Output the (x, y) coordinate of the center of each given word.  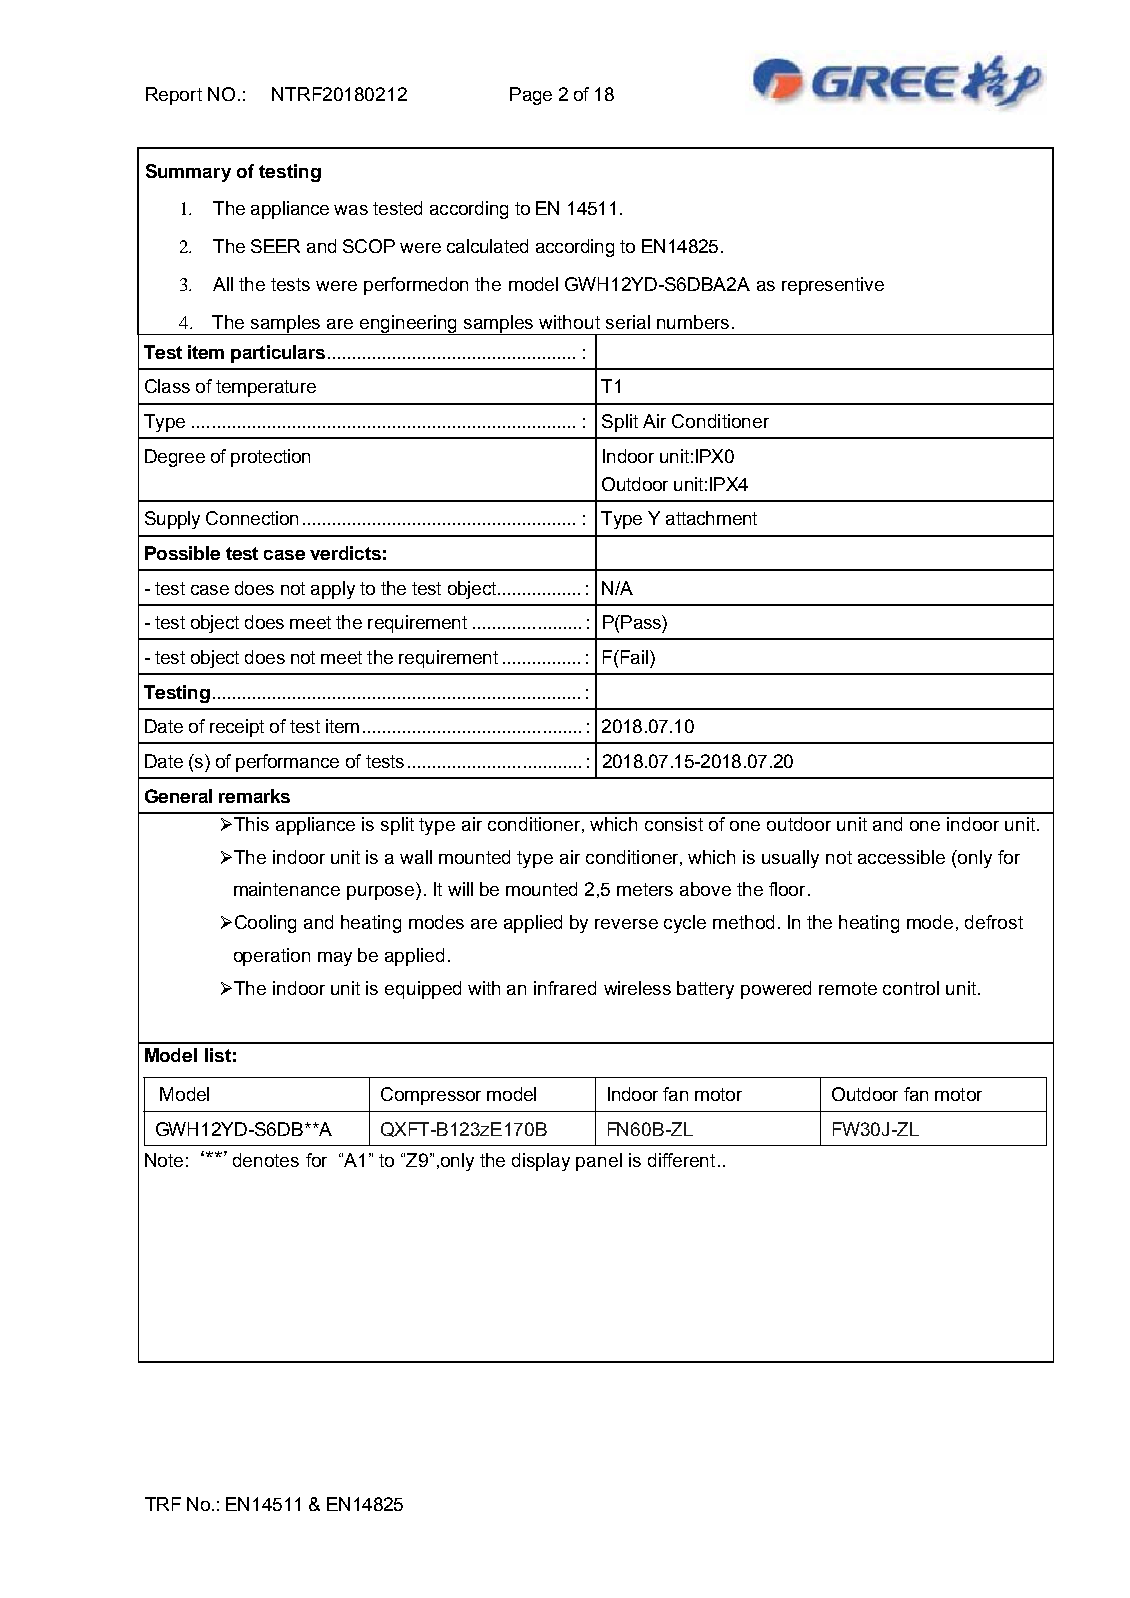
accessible (901, 857)
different (681, 1160)
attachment (711, 518)
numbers (693, 322)
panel (599, 1162)
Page (531, 96)
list (218, 1055)
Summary (188, 173)
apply (333, 590)
